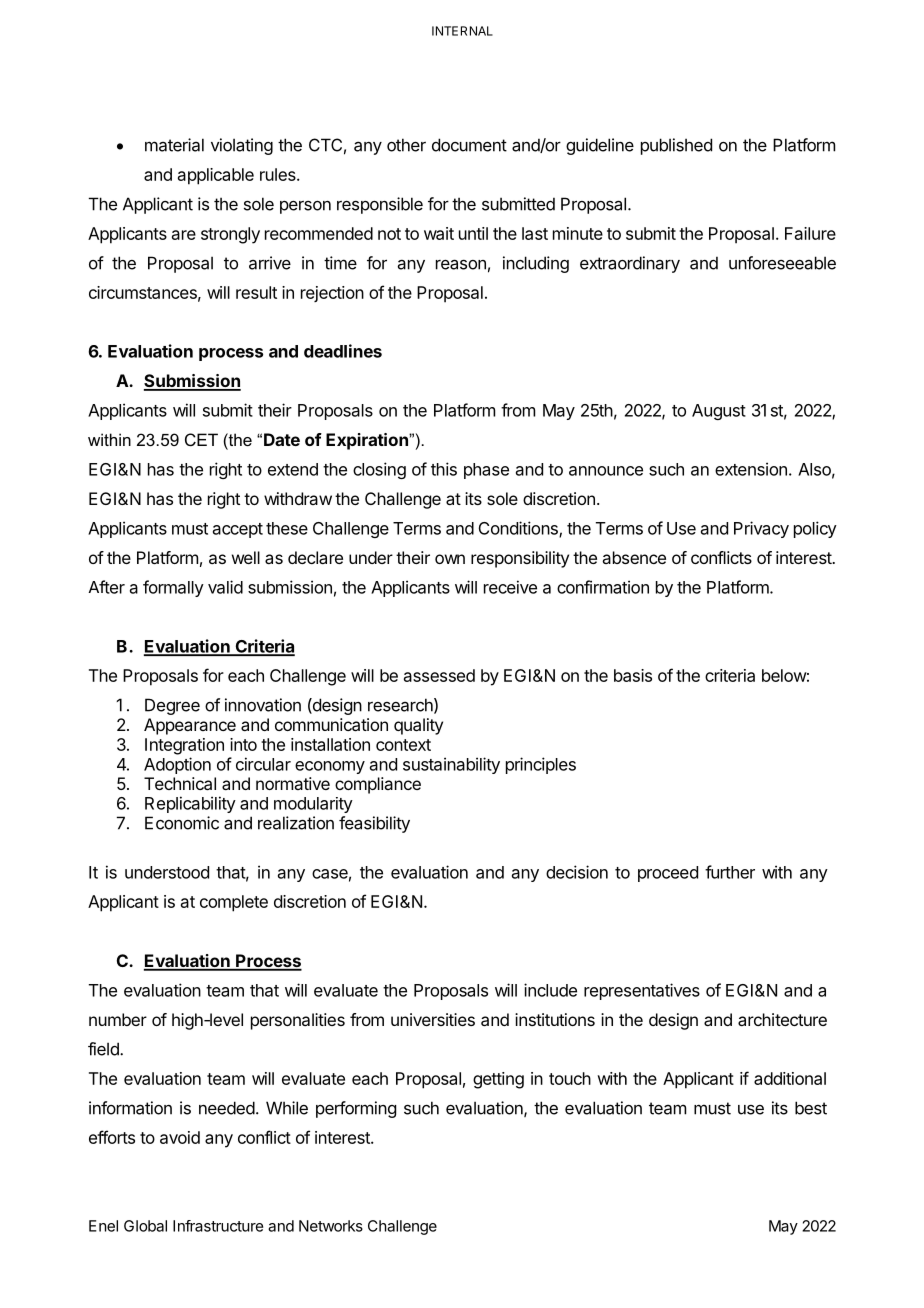 The image size is (924, 1308). Describe the element at coordinates (238, 530) in the screenshot. I see `accept` at that location.
